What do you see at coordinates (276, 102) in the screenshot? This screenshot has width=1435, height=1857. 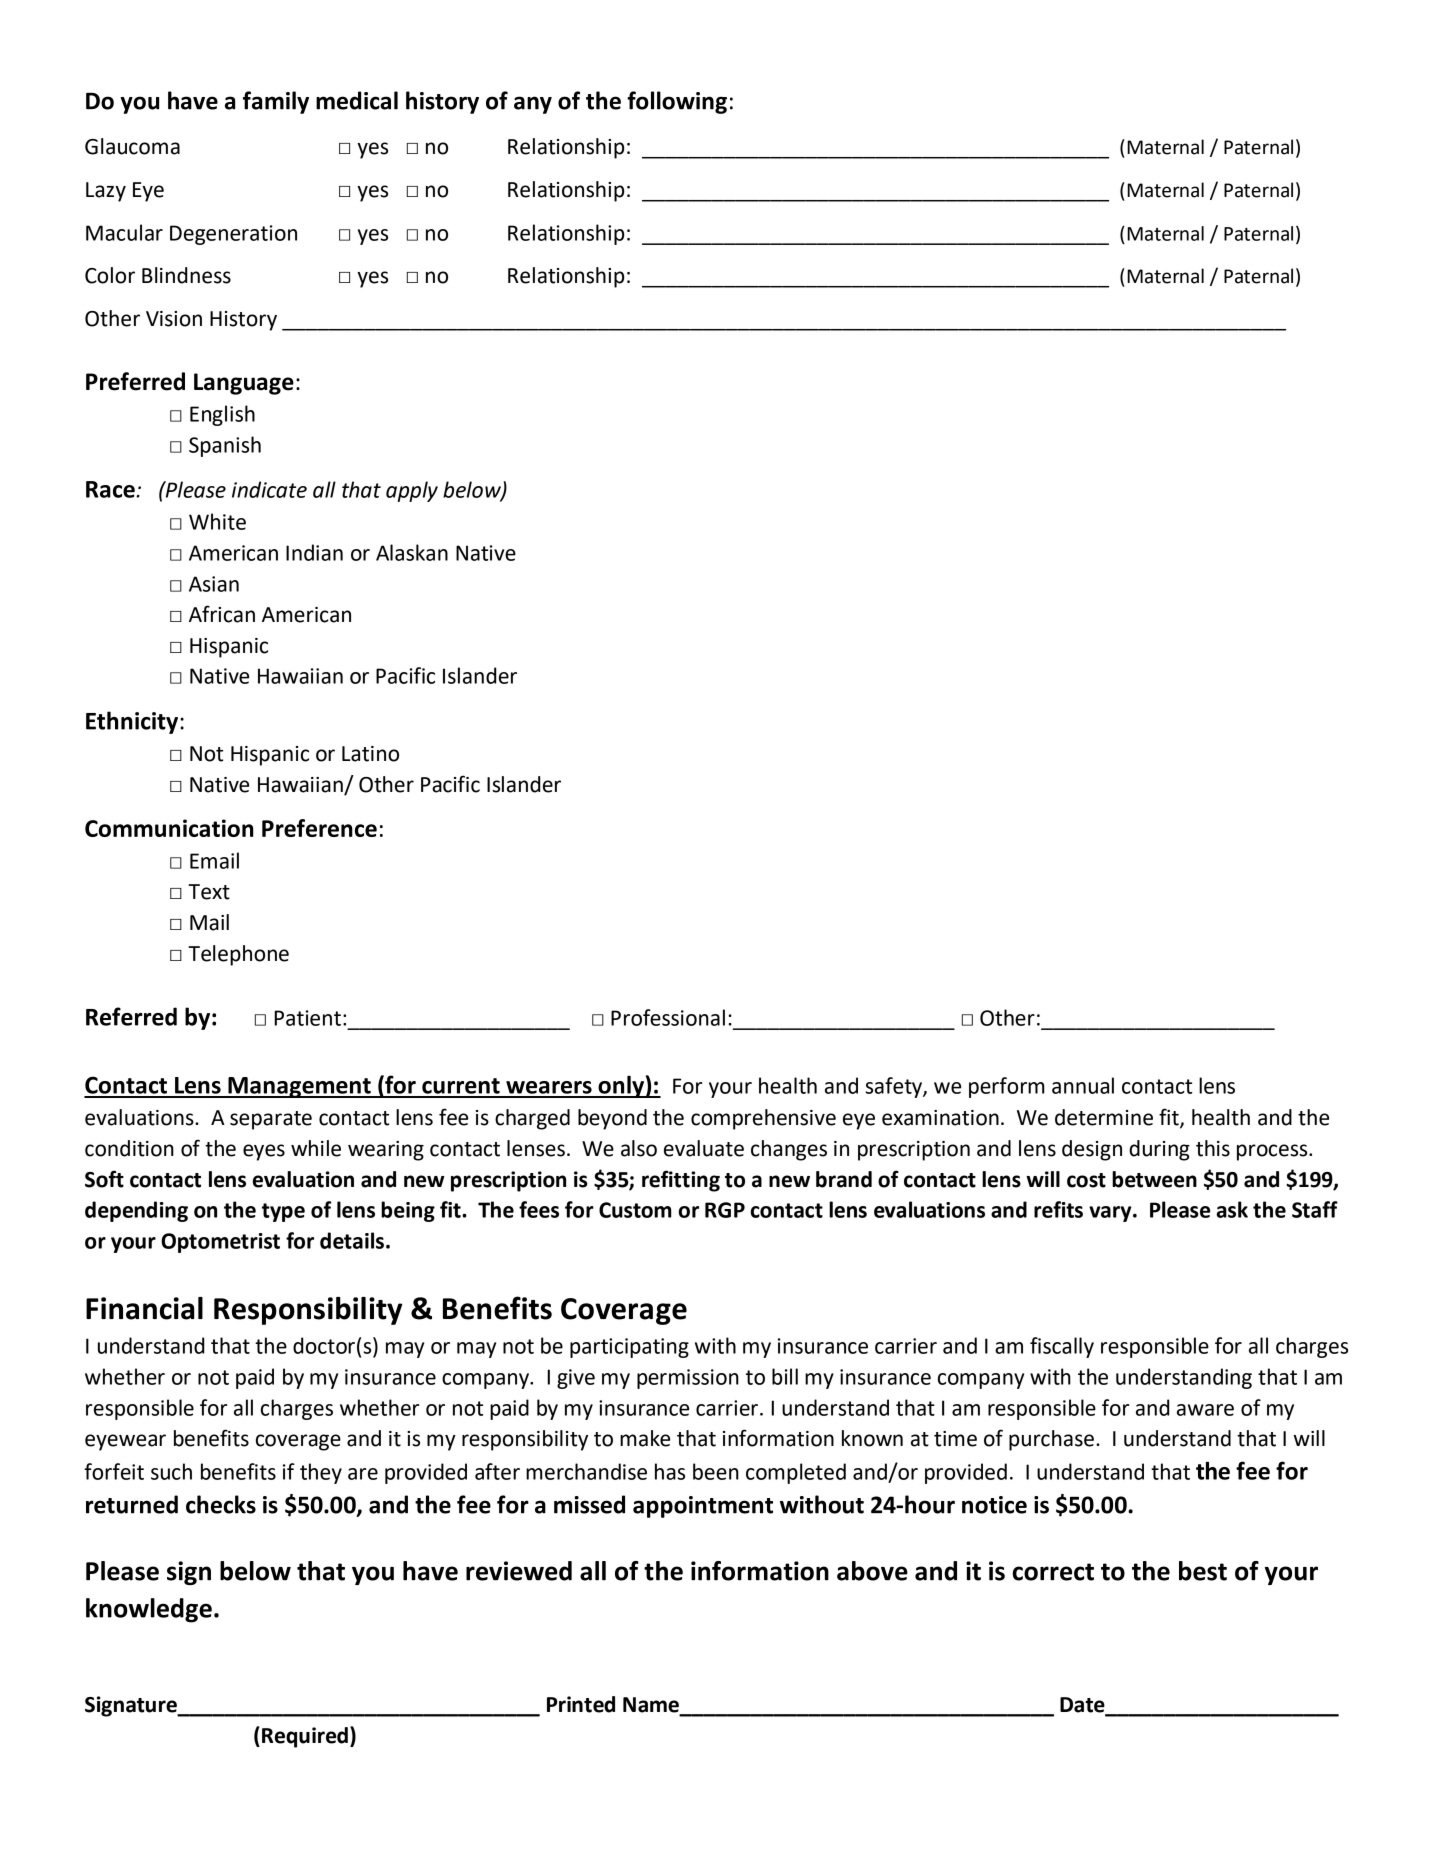 I see `family` at bounding box center [276, 102].
